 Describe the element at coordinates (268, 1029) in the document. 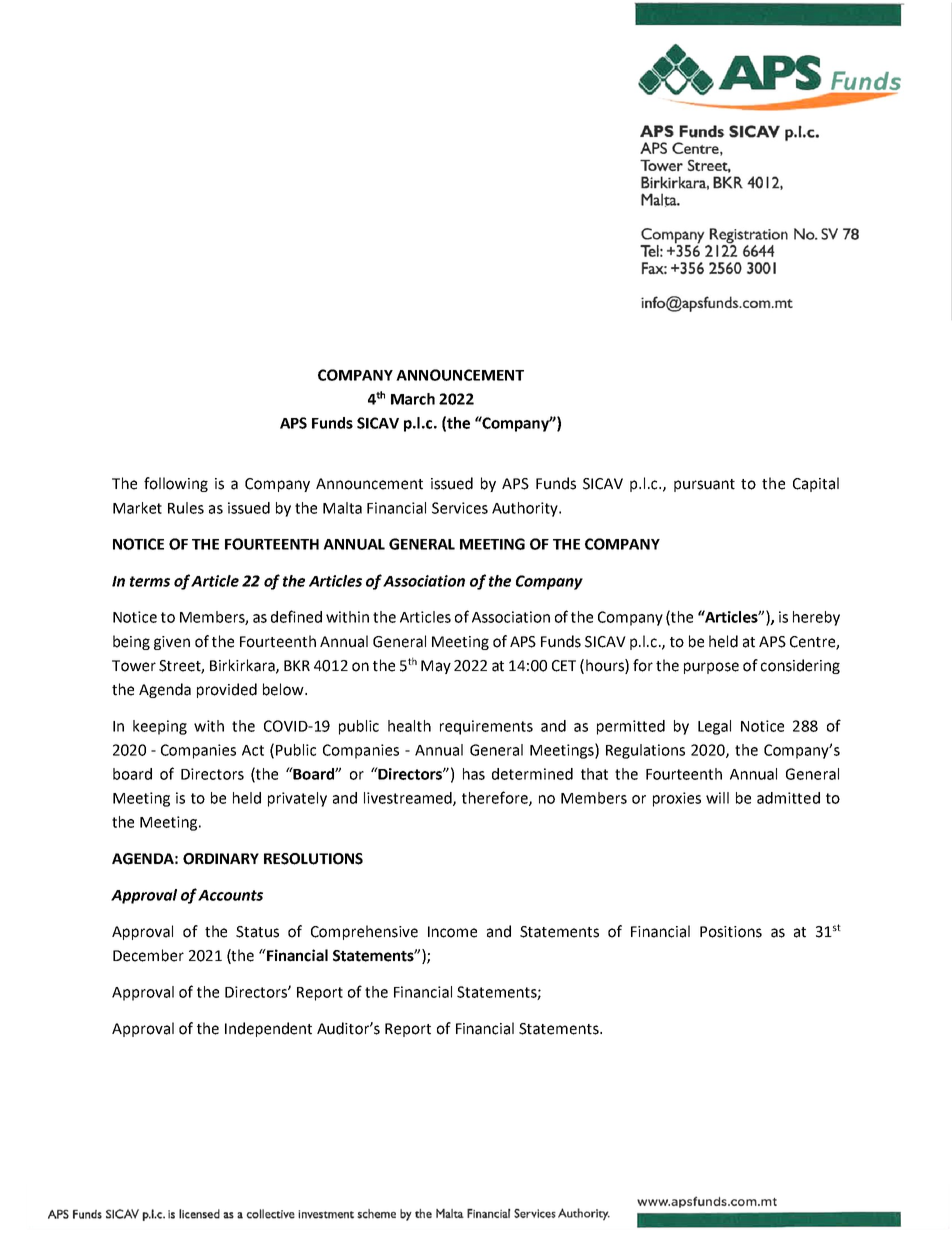

I see `Independent` at that location.
